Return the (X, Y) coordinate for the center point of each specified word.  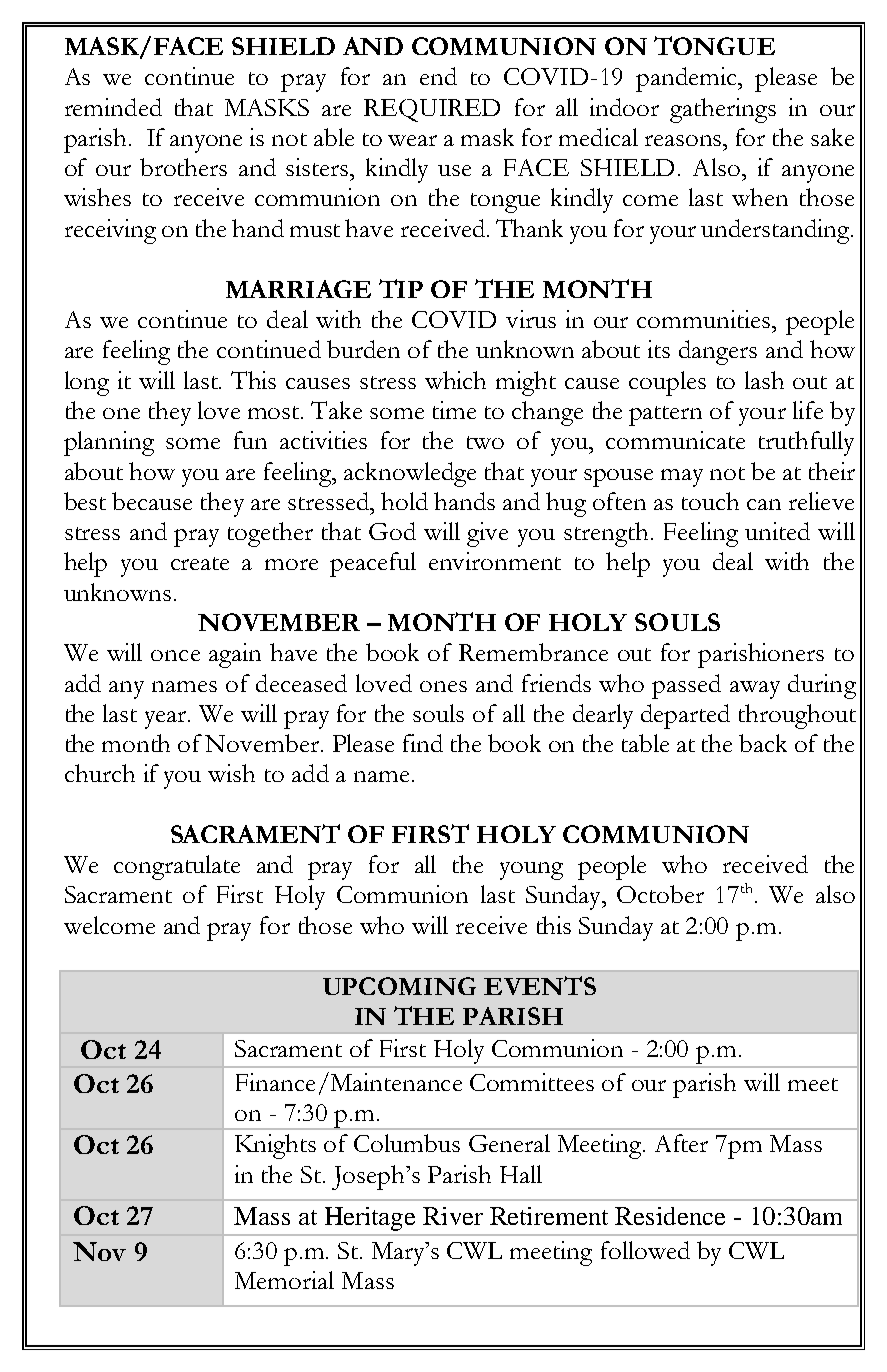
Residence (670, 1216)
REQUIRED (432, 110)
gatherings (723, 110)
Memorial (284, 1280)
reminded (113, 107)
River (453, 1216)
